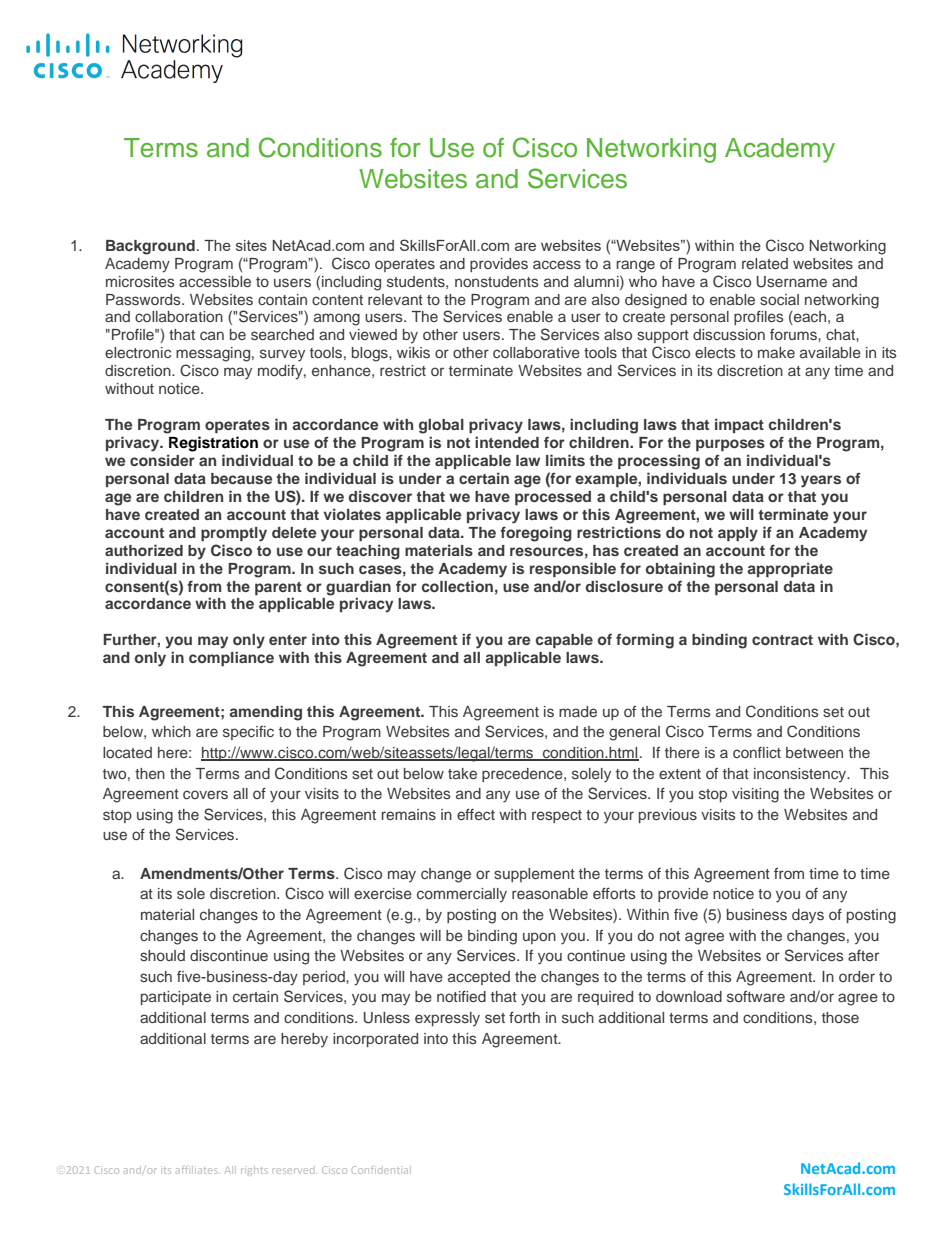  I want to click on days, so click(808, 916).
